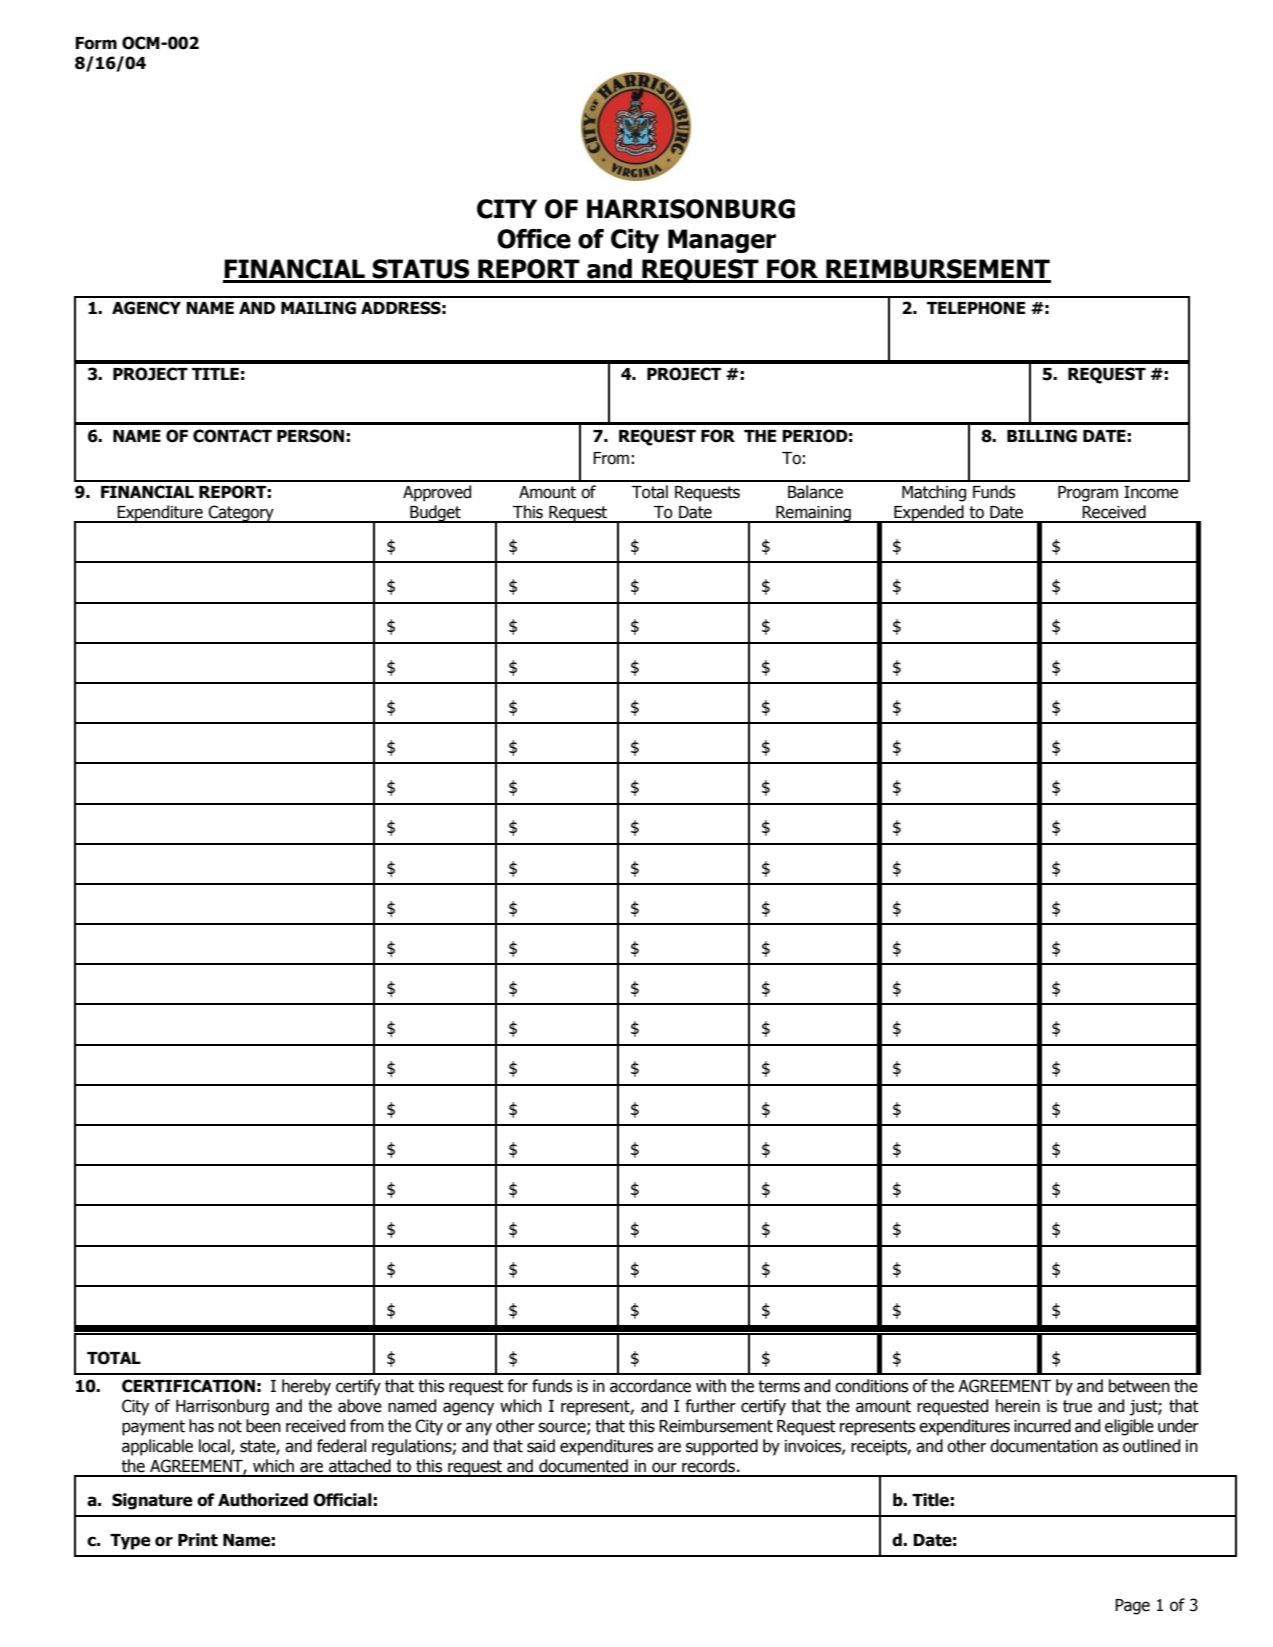 The width and height of the image is (1273, 1647). What do you see at coordinates (96, 43) in the image?
I see `Form` at bounding box center [96, 43].
